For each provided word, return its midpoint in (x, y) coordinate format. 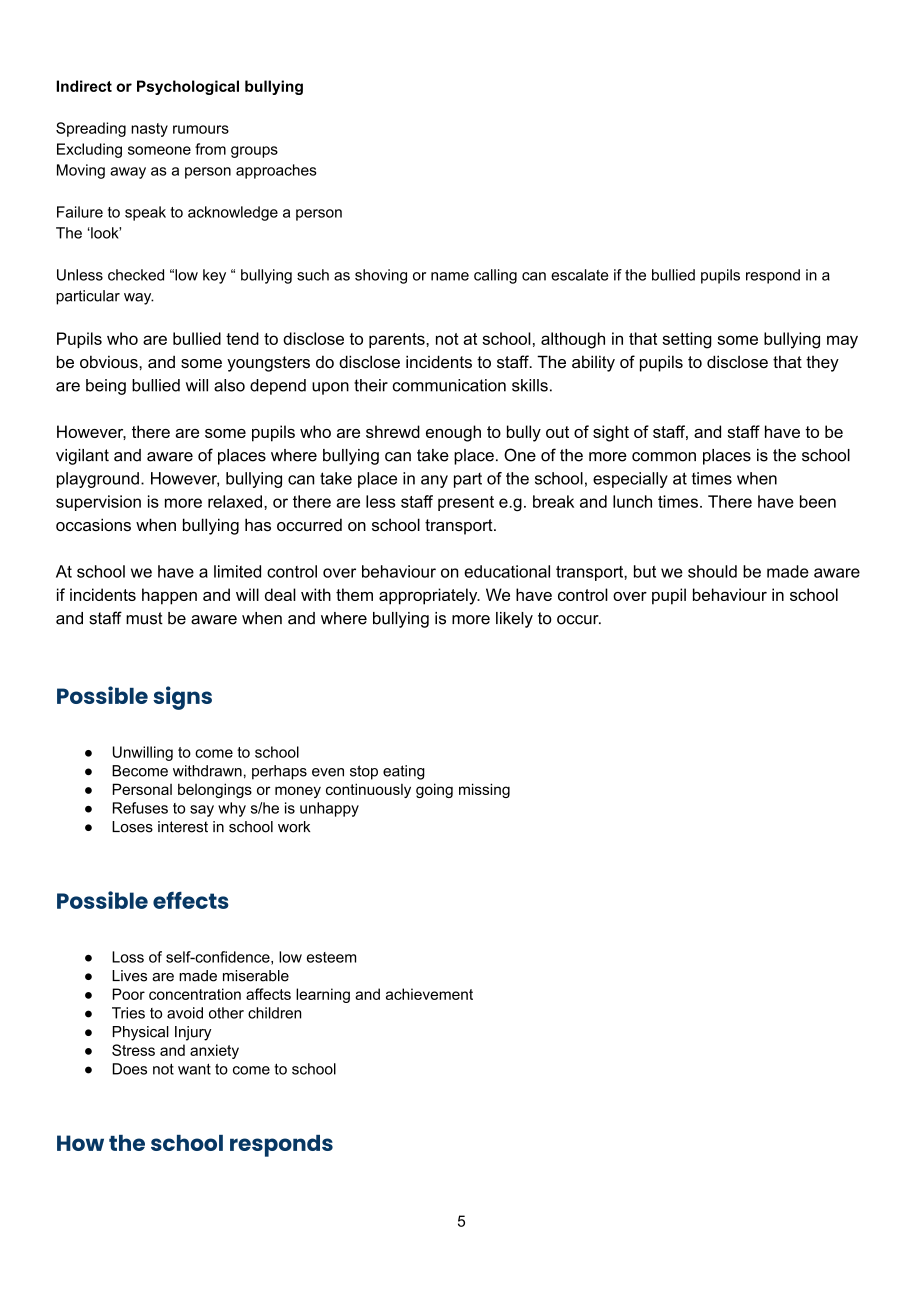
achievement (429, 994)
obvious (110, 361)
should (712, 571)
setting (687, 340)
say (202, 811)
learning (323, 995)
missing (484, 790)
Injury (193, 1033)
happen (169, 596)
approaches (276, 171)
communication (449, 385)
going (434, 790)
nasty (149, 130)
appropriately (429, 596)
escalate (579, 275)
